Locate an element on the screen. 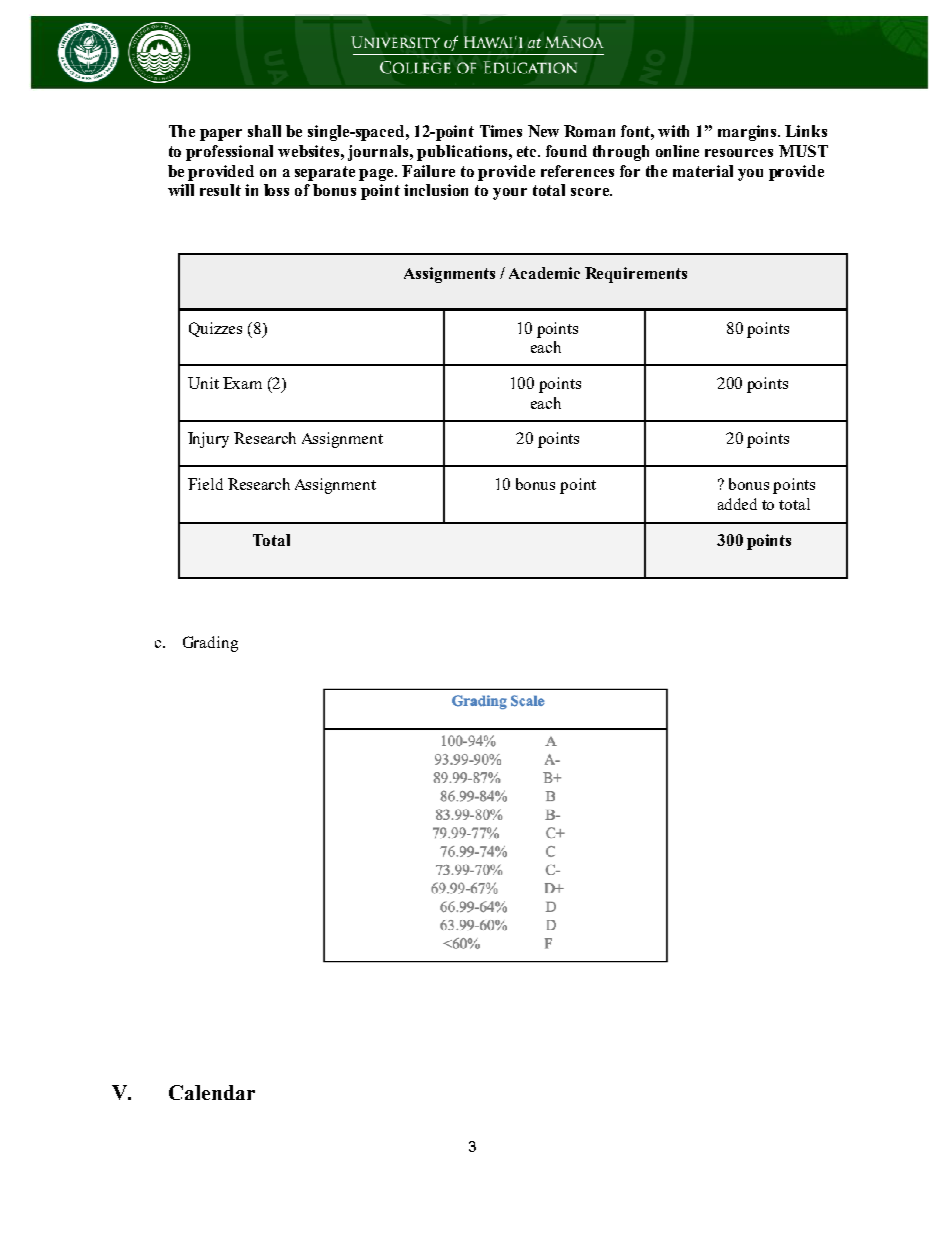 Image resolution: width=952 pixels, height=1233 pixels. professional is located at coordinates (229, 153).
